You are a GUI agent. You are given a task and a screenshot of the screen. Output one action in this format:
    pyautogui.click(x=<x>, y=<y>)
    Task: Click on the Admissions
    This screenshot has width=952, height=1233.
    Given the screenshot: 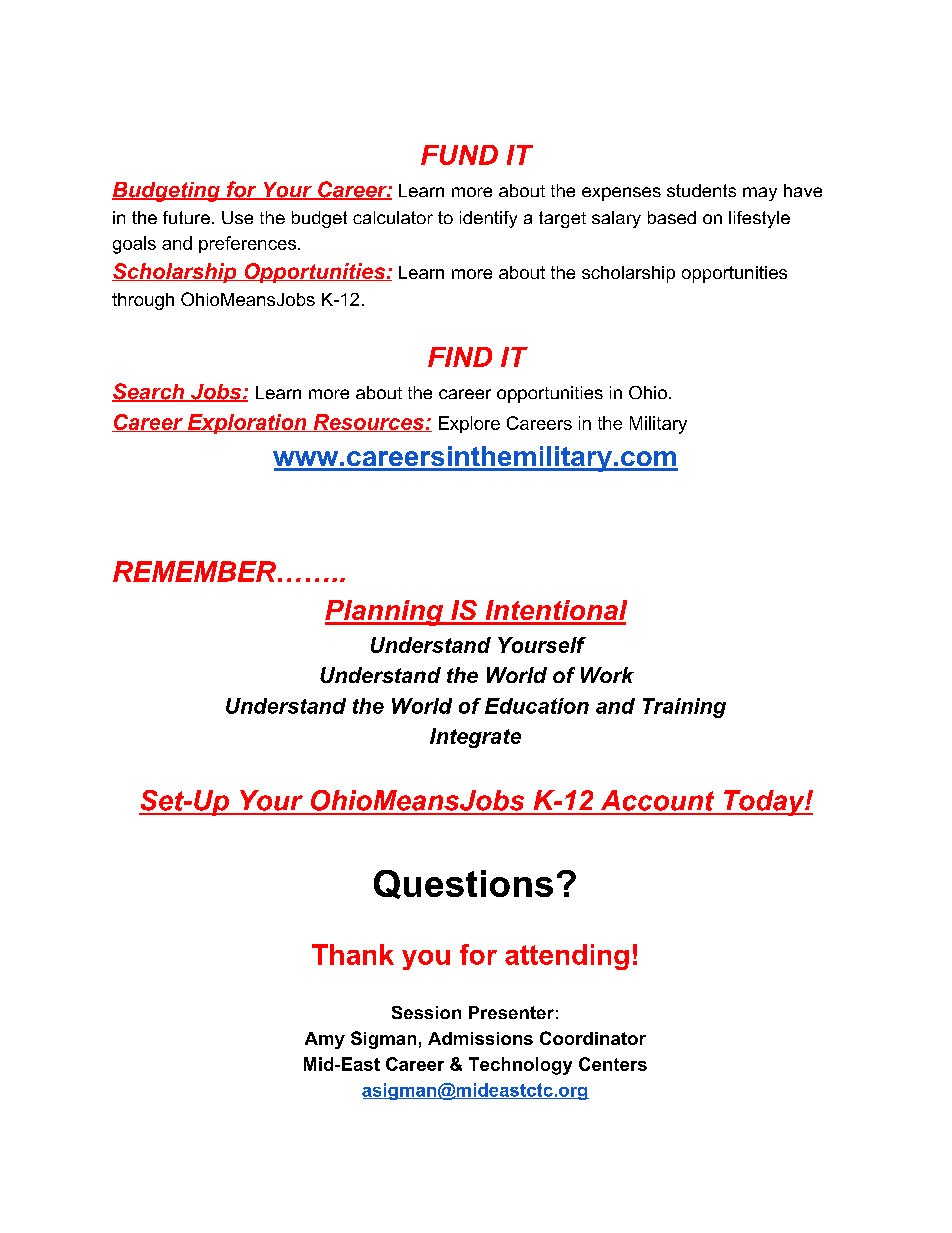 What is the action you would take?
    pyautogui.click(x=480, y=1038)
